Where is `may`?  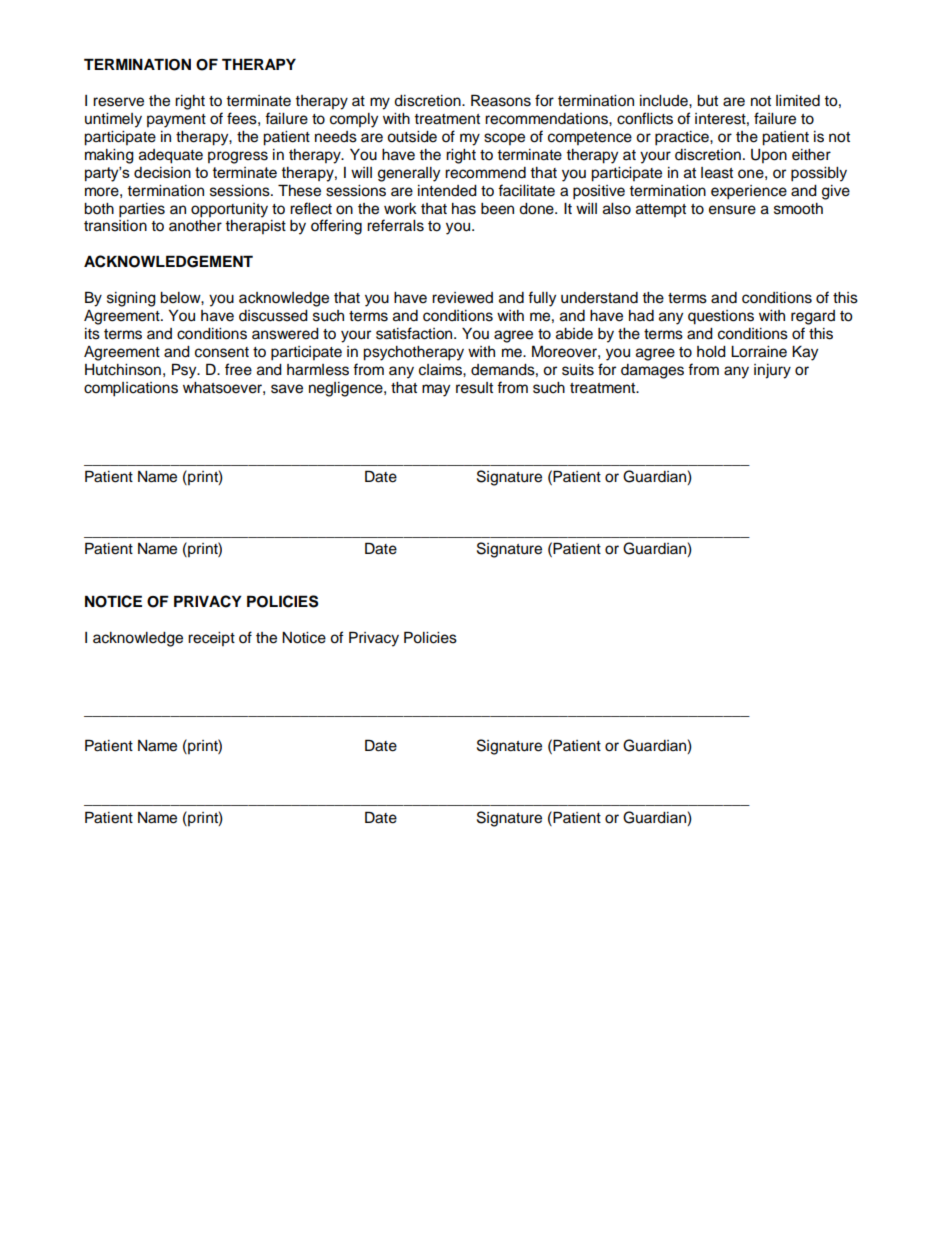 may is located at coordinates (436, 390).
